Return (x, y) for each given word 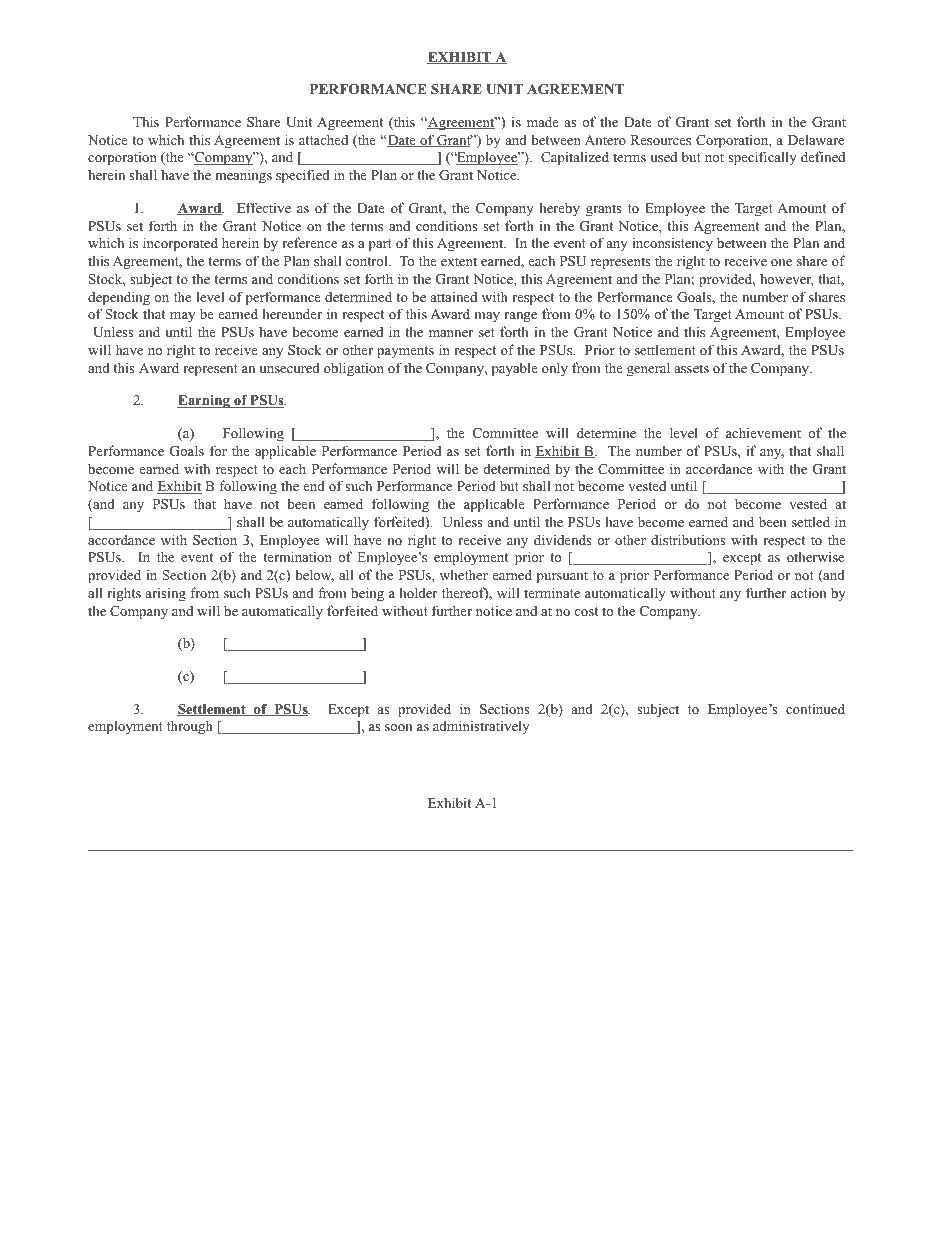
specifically (762, 158)
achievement (763, 432)
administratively (481, 727)
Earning (204, 402)
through (190, 727)
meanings (243, 176)
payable (515, 369)
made (543, 121)
